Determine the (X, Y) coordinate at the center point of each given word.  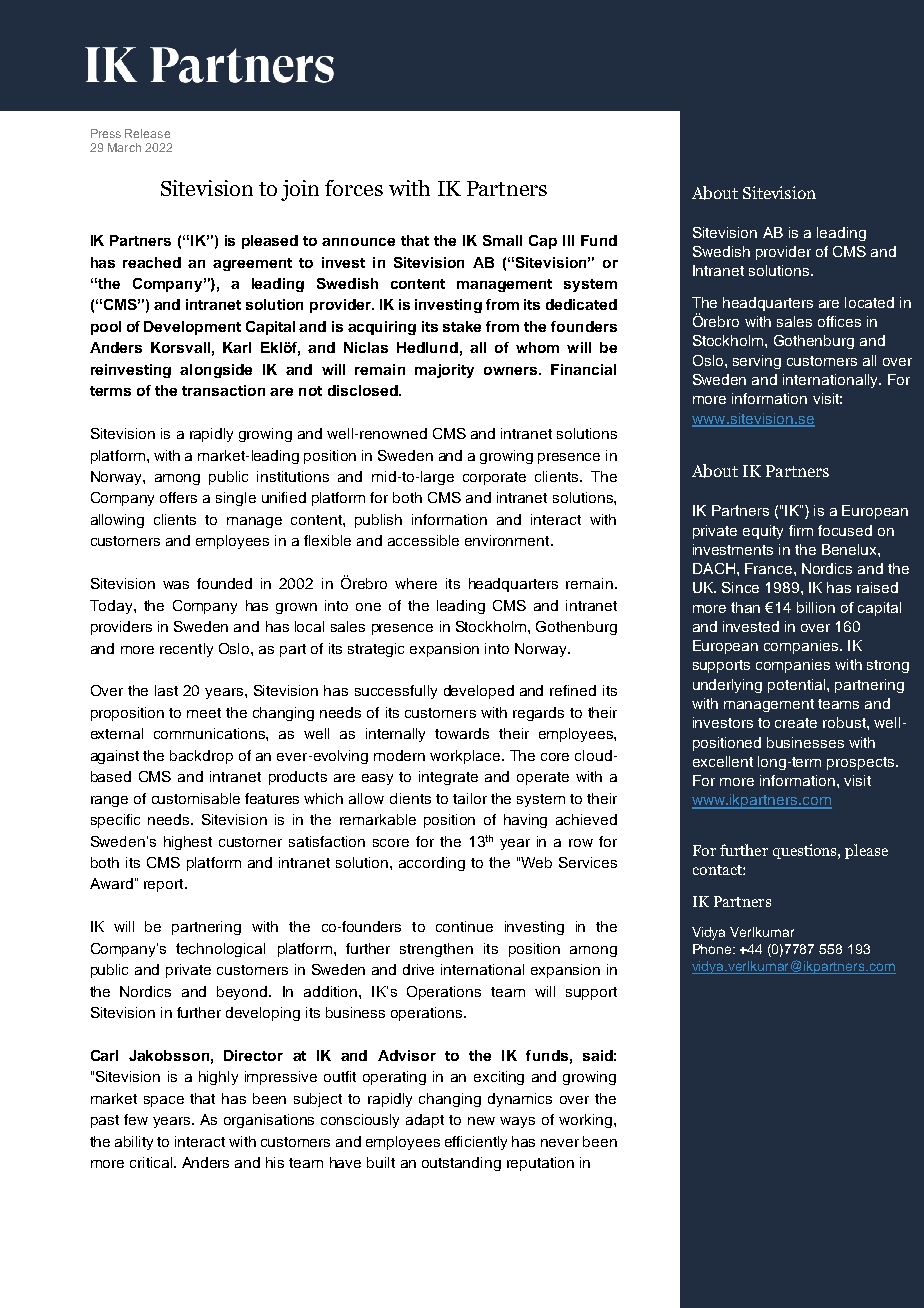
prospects (862, 763)
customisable (196, 798)
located (869, 302)
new (481, 1121)
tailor (470, 798)
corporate (494, 478)
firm (801, 530)
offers (178, 497)
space (164, 1101)
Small (502, 240)
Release (147, 133)
